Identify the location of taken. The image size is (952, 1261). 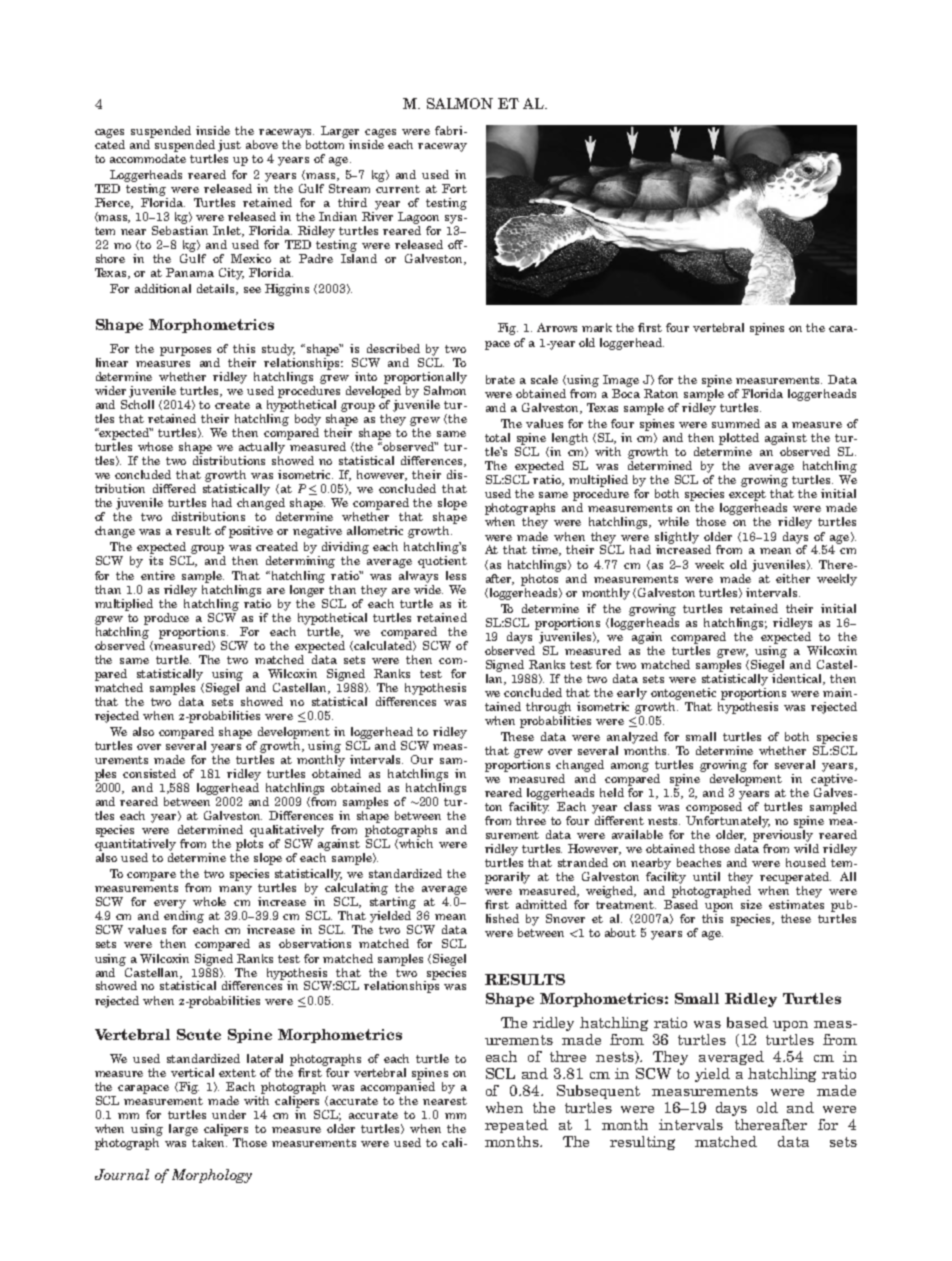
(209, 1142).
